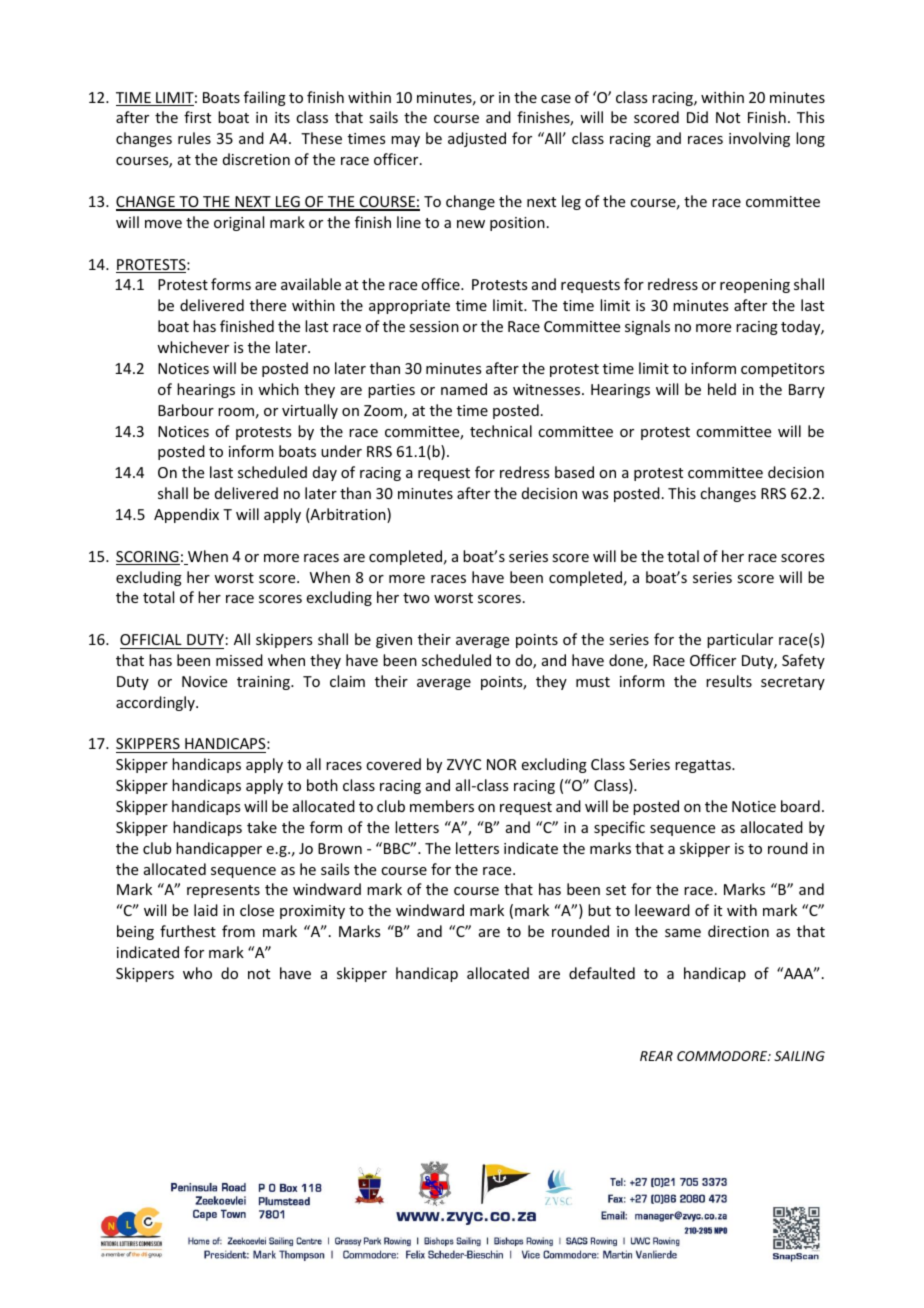 The height and width of the screenshot is (1308, 924). What do you see at coordinates (477, 139) in the screenshot?
I see `adjusted` at bounding box center [477, 139].
